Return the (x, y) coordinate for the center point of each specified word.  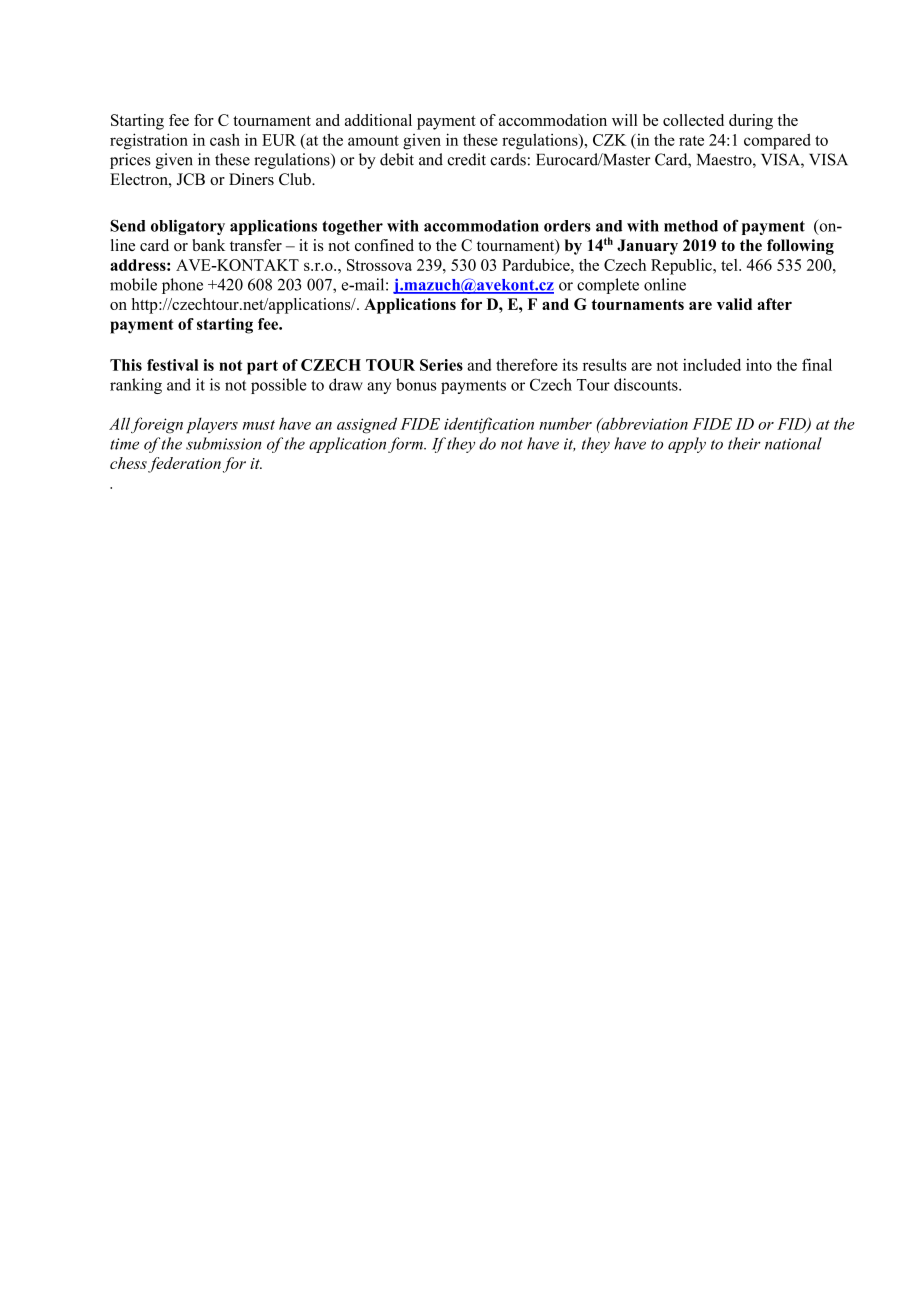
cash (225, 140)
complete (608, 286)
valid (734, 304)
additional (378, 120)
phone (182, 286)
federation (184, 465)
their (744, 443)
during (751, 122)
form (406, 445)
